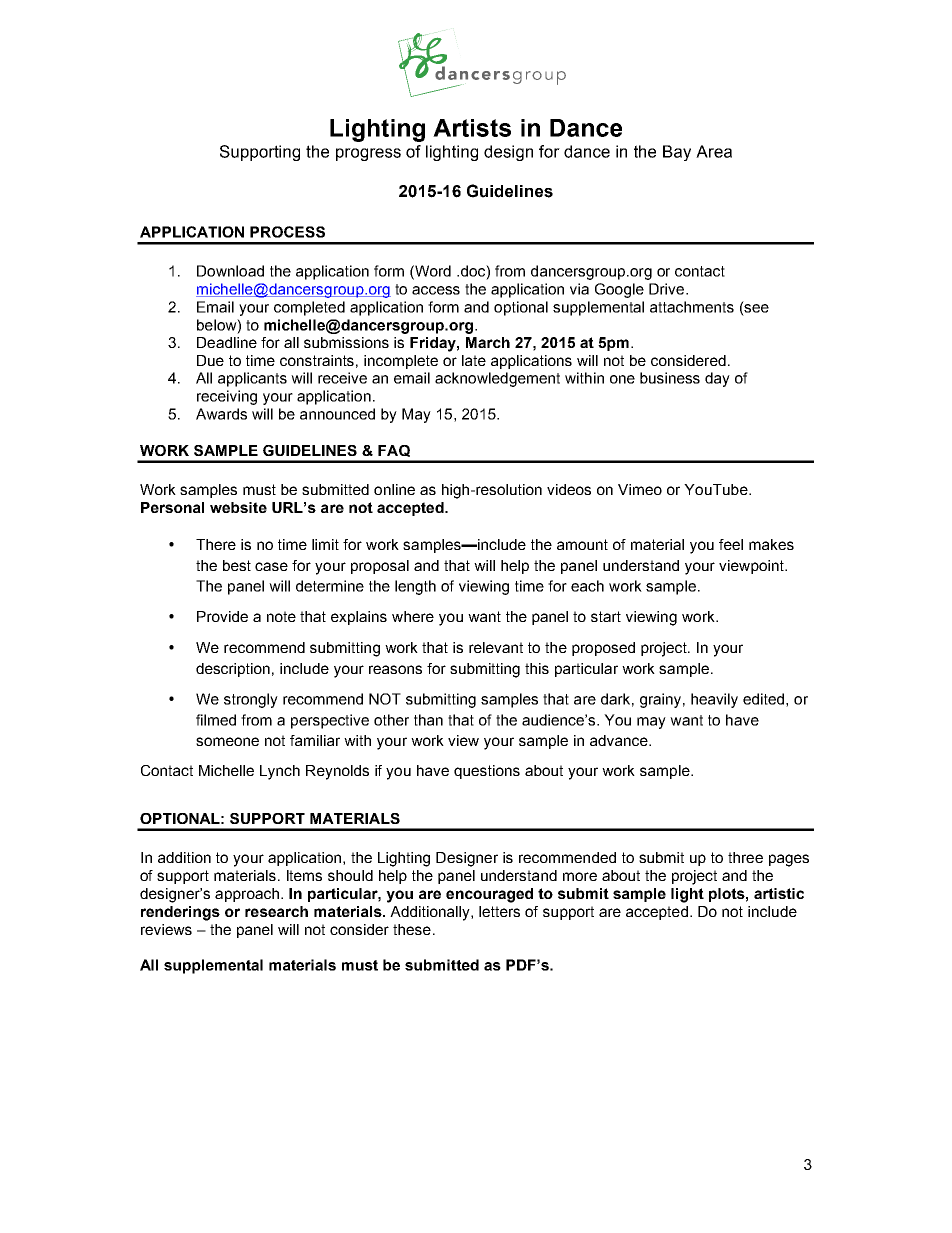  What do you see at coordinates (496, 647) in the screenshot?
I see `relevant` at bounding box center [496, 647].
